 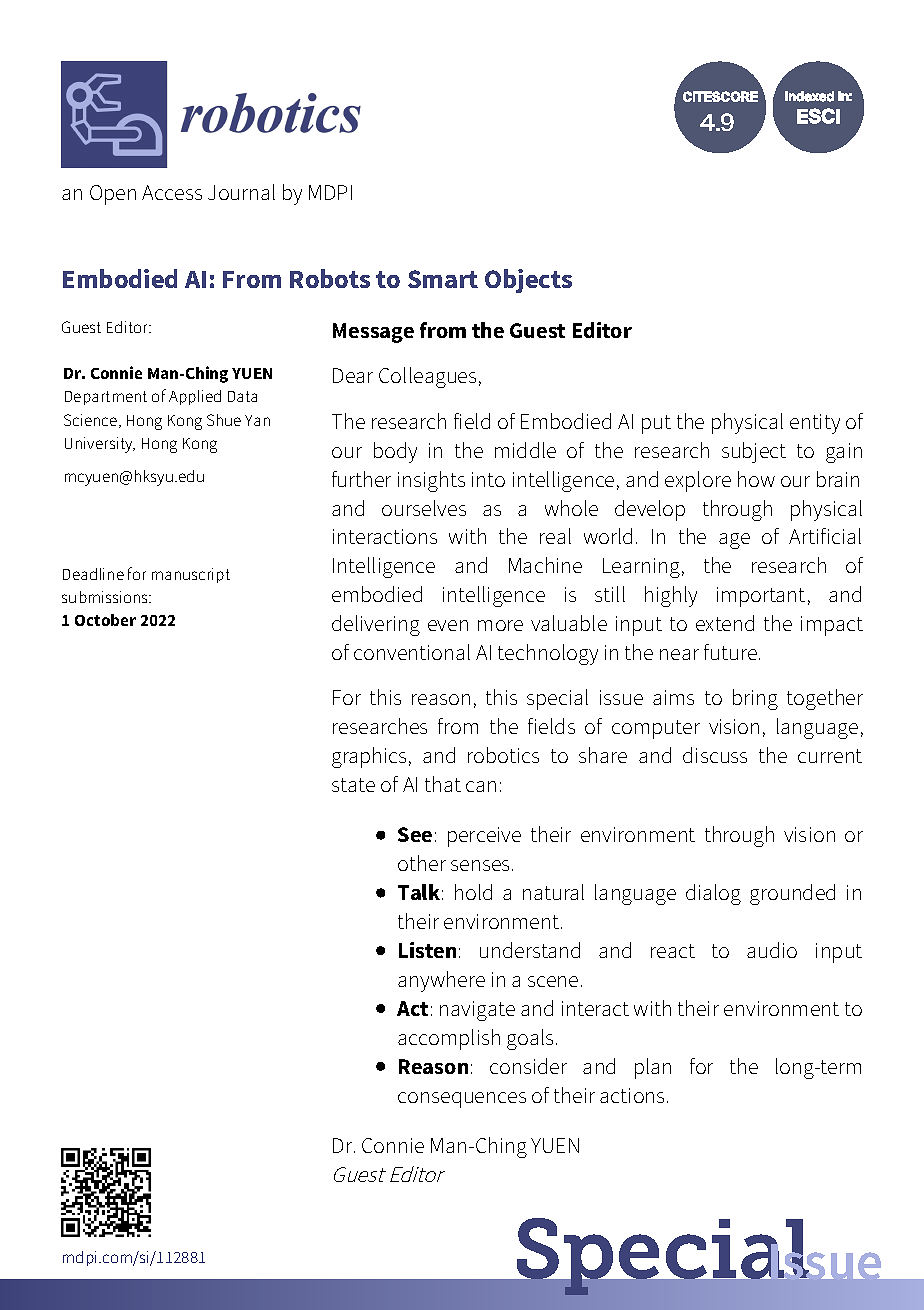 I want to click on consequences, so click(x=462, y=1100).
